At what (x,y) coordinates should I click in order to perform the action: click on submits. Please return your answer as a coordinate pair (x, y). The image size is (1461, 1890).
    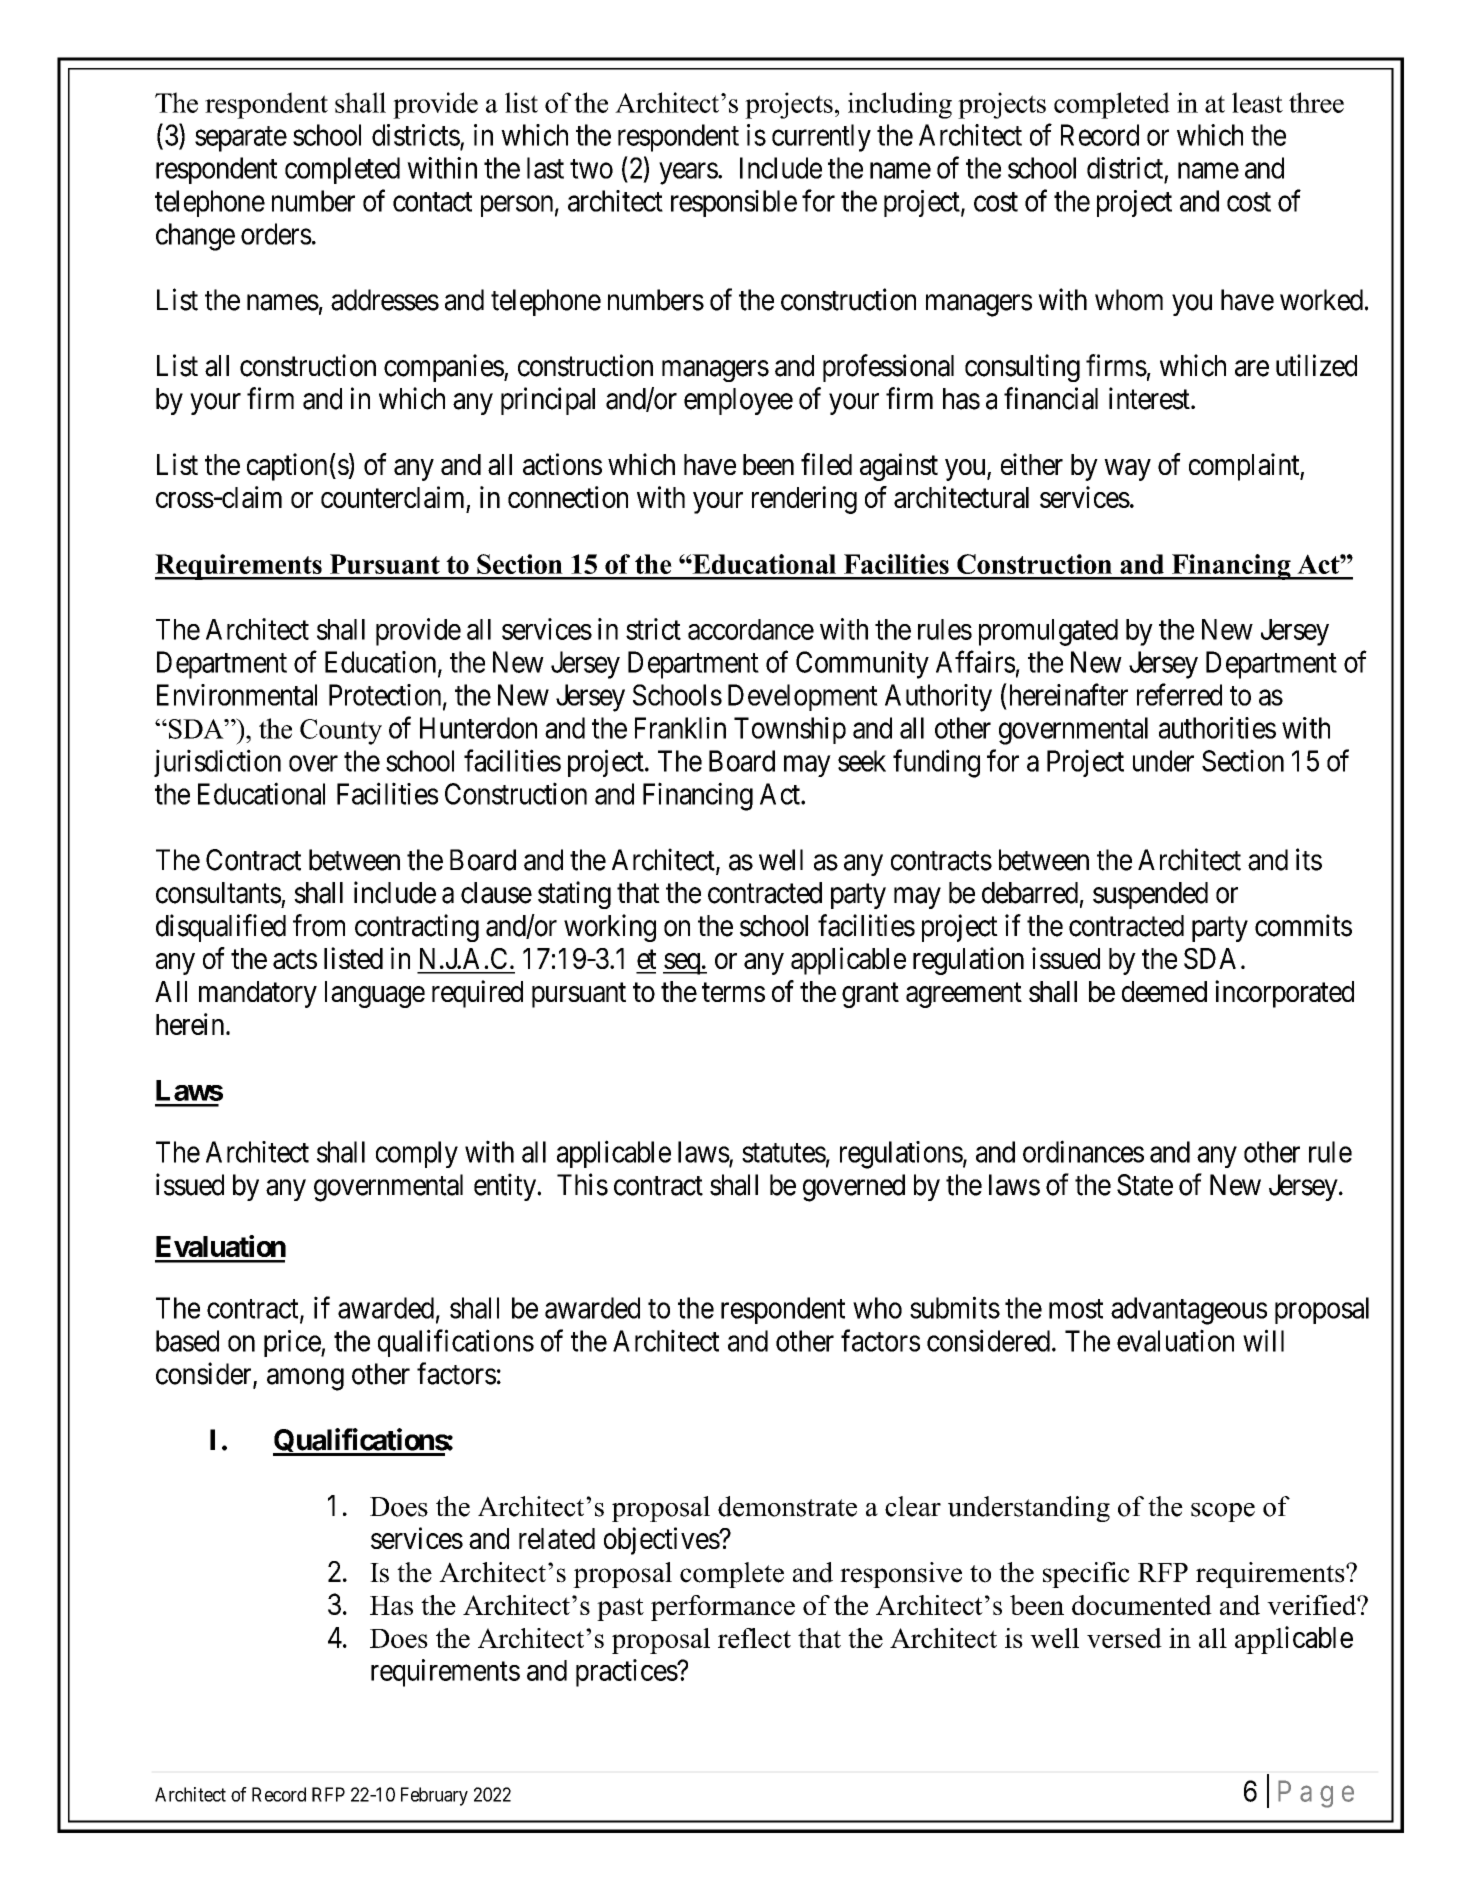
    Looking at the image, I should click on (955, 1307).
